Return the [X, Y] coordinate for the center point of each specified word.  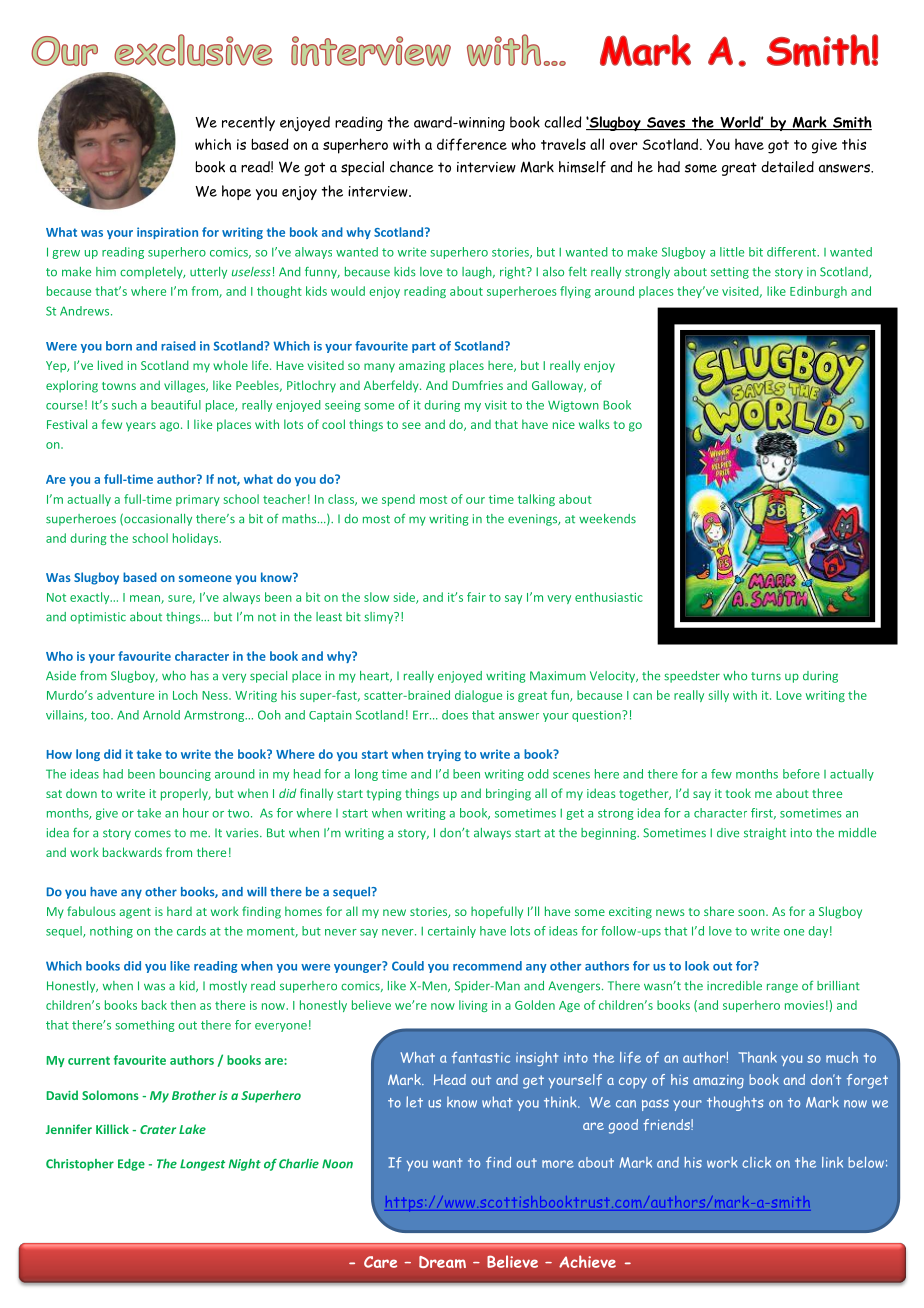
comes [153, 834]
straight [765, 834]
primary [198, 500]
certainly [452, 932]
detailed [787, 167]
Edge [131, 1165]
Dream [442, 1262]
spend [398, 500]
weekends [607, 519]
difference [472, 144]
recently [248, 123]
